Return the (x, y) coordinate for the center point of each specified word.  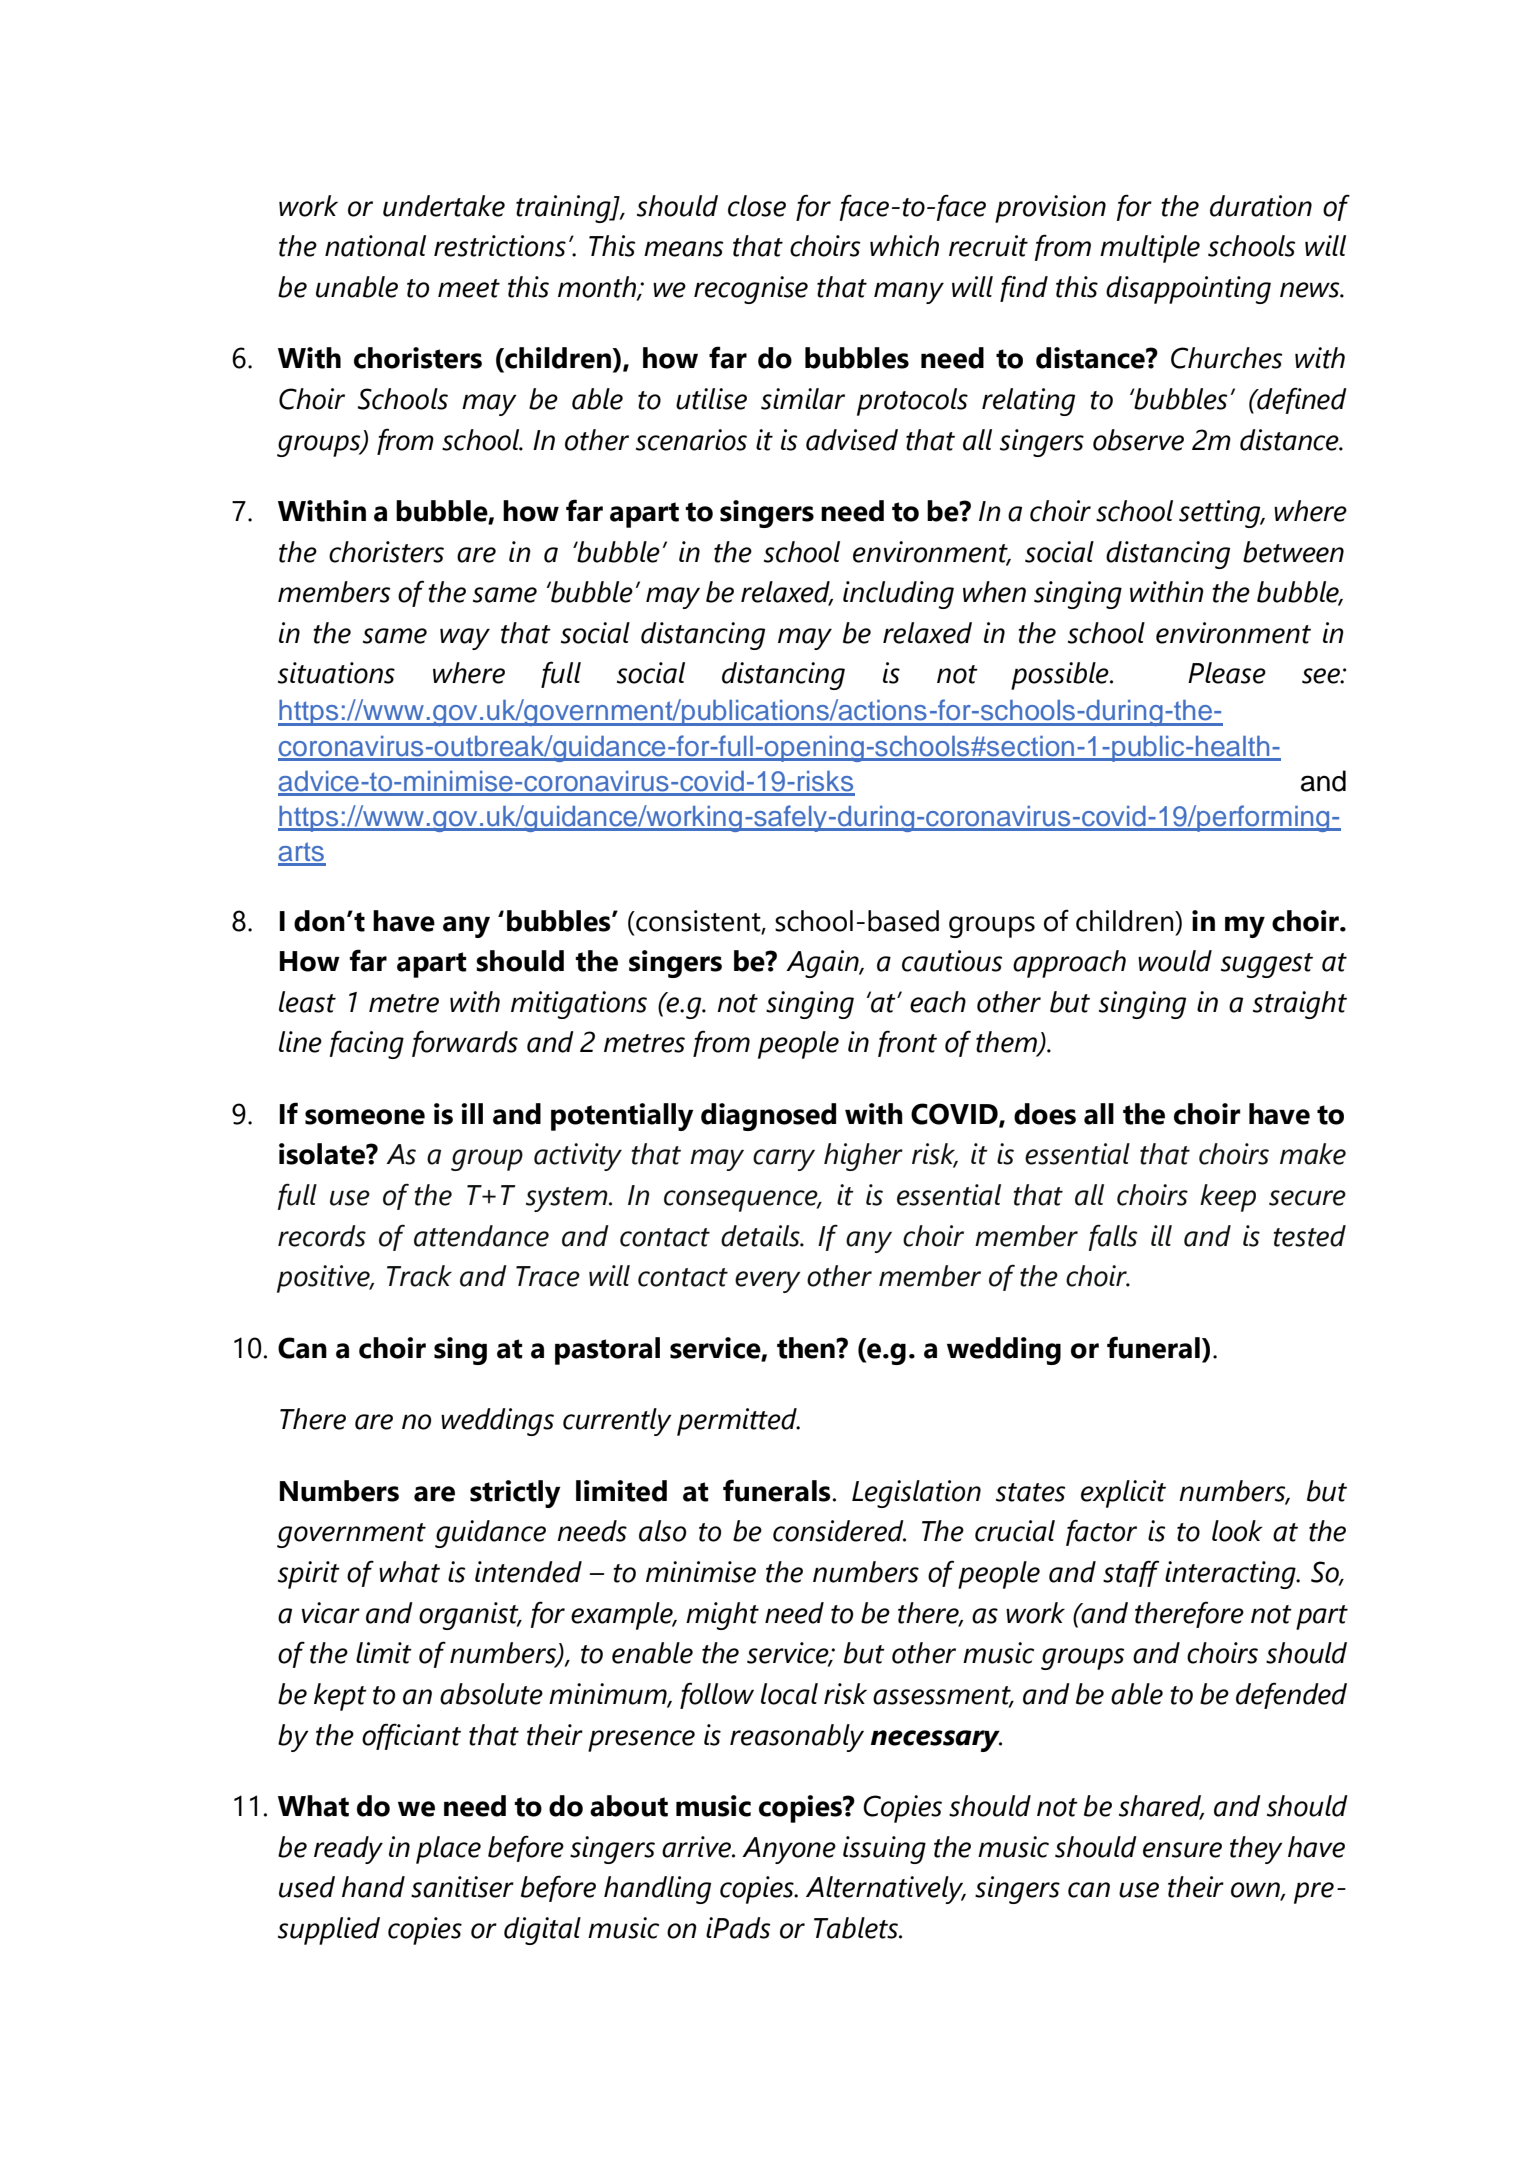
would (1175, 961)
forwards (465, 1043)
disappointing (1188, 290)
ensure (1182, 1850)
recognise (751, 290)
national (375, 246)
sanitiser (462, 1887)
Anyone (789, 1850)
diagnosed (768, 1117)
